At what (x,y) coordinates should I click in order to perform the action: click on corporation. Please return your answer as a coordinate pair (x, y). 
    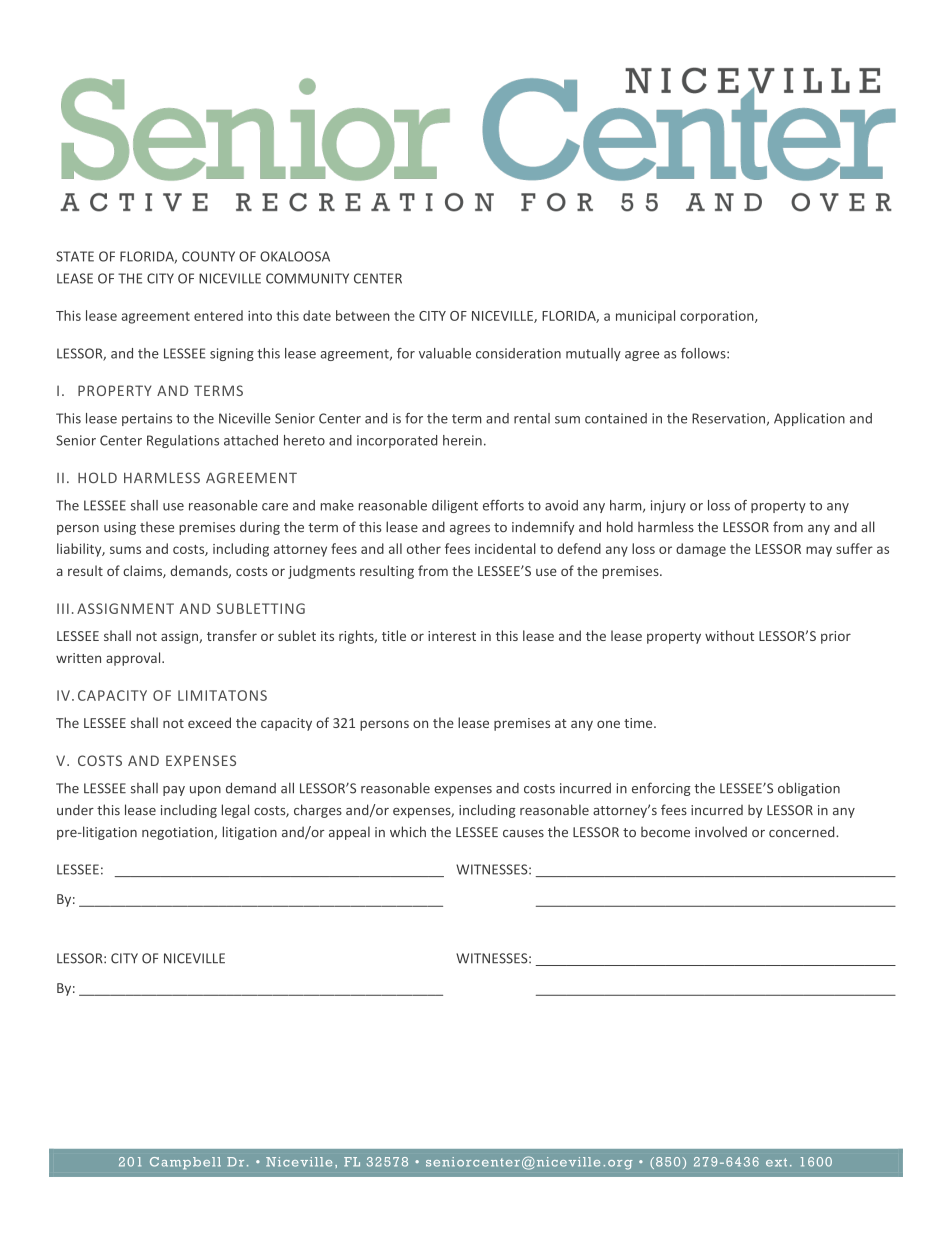
    Looking at the image, I should click on (718, 317).
